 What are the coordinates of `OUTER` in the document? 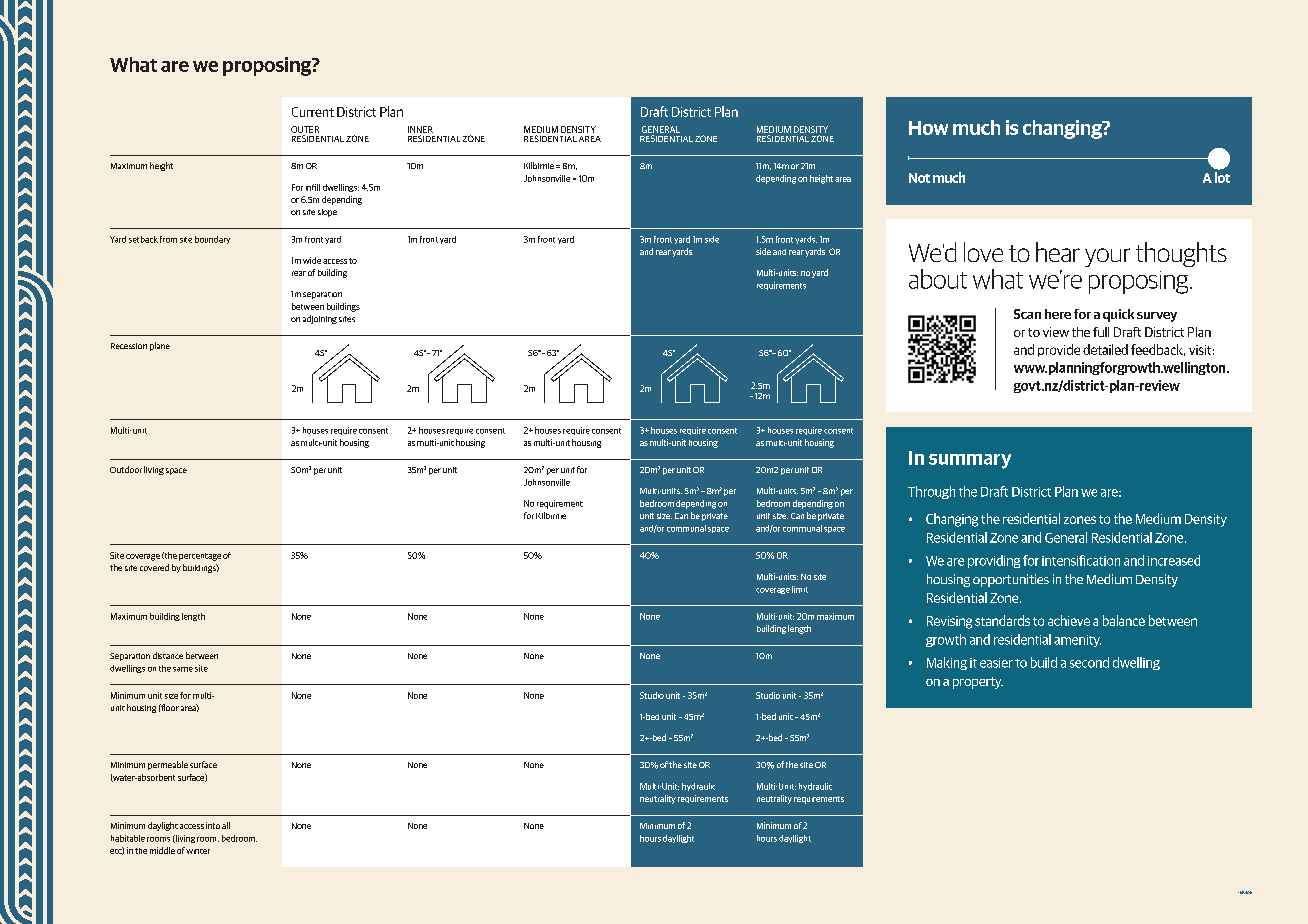 It's located at (305, 129).
